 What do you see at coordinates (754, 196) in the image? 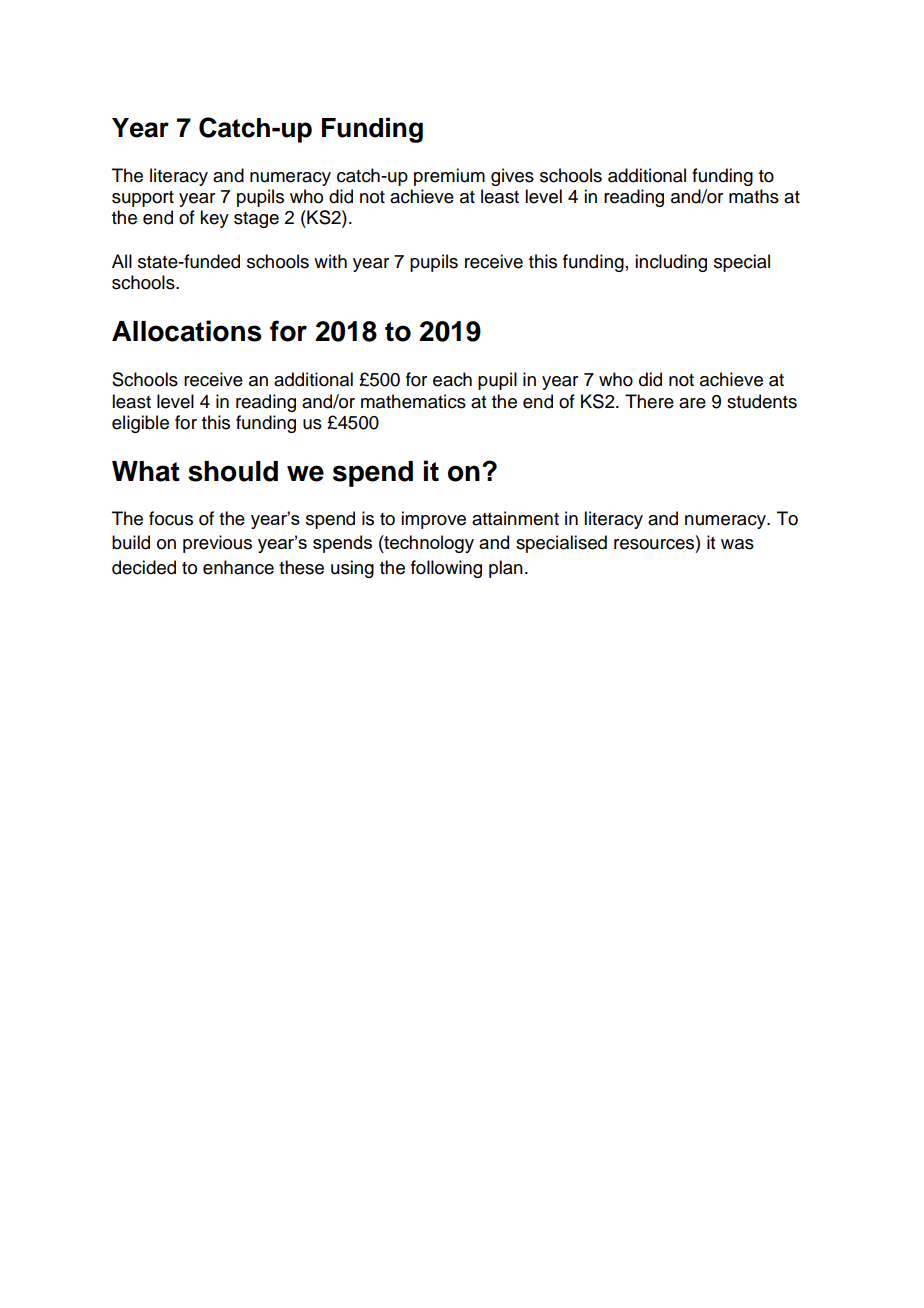
I see `maths` at bounding box center [754, 196].
